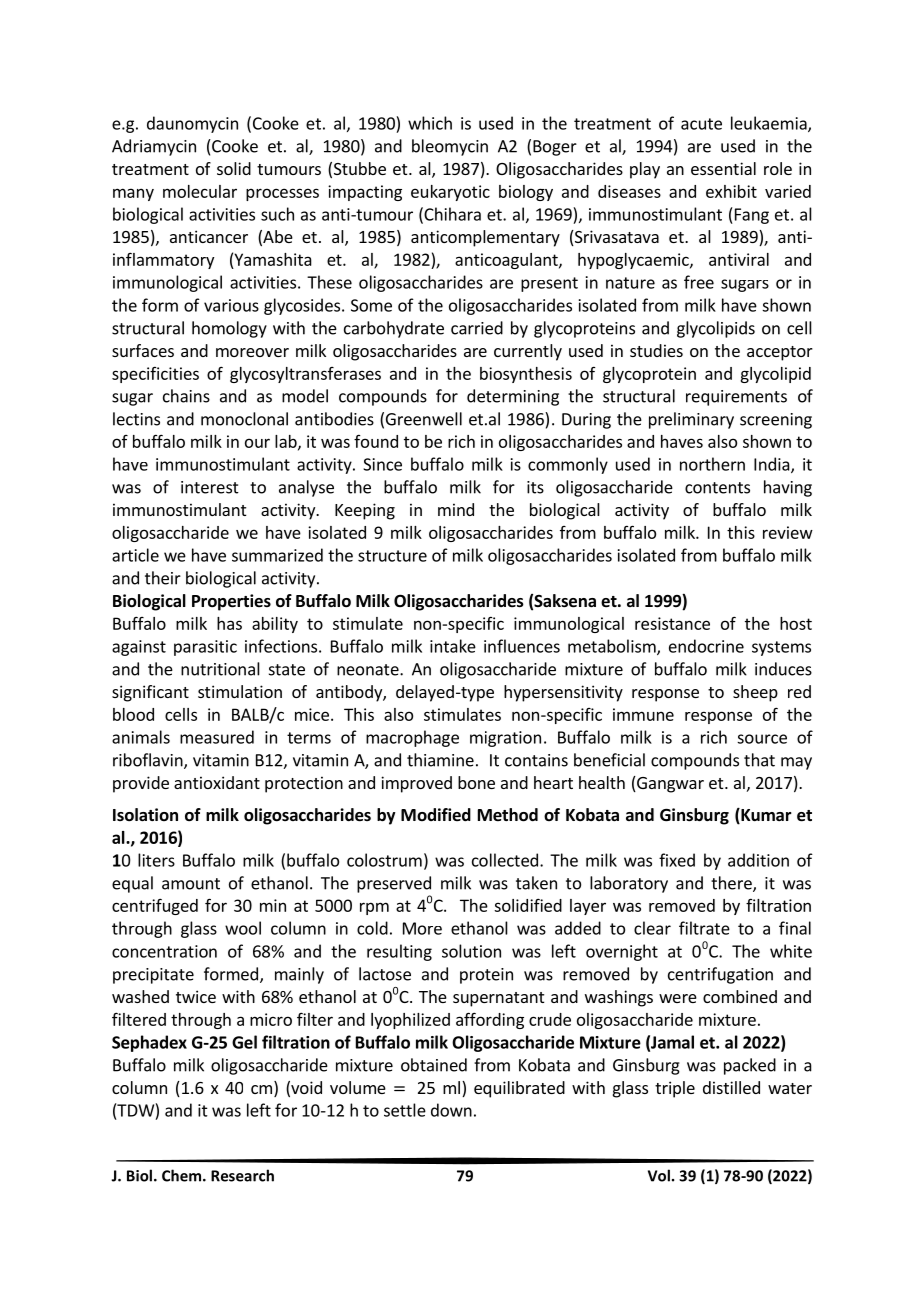 This page has width=924, height=1307. I want to click on down, so click(451, 1110).
